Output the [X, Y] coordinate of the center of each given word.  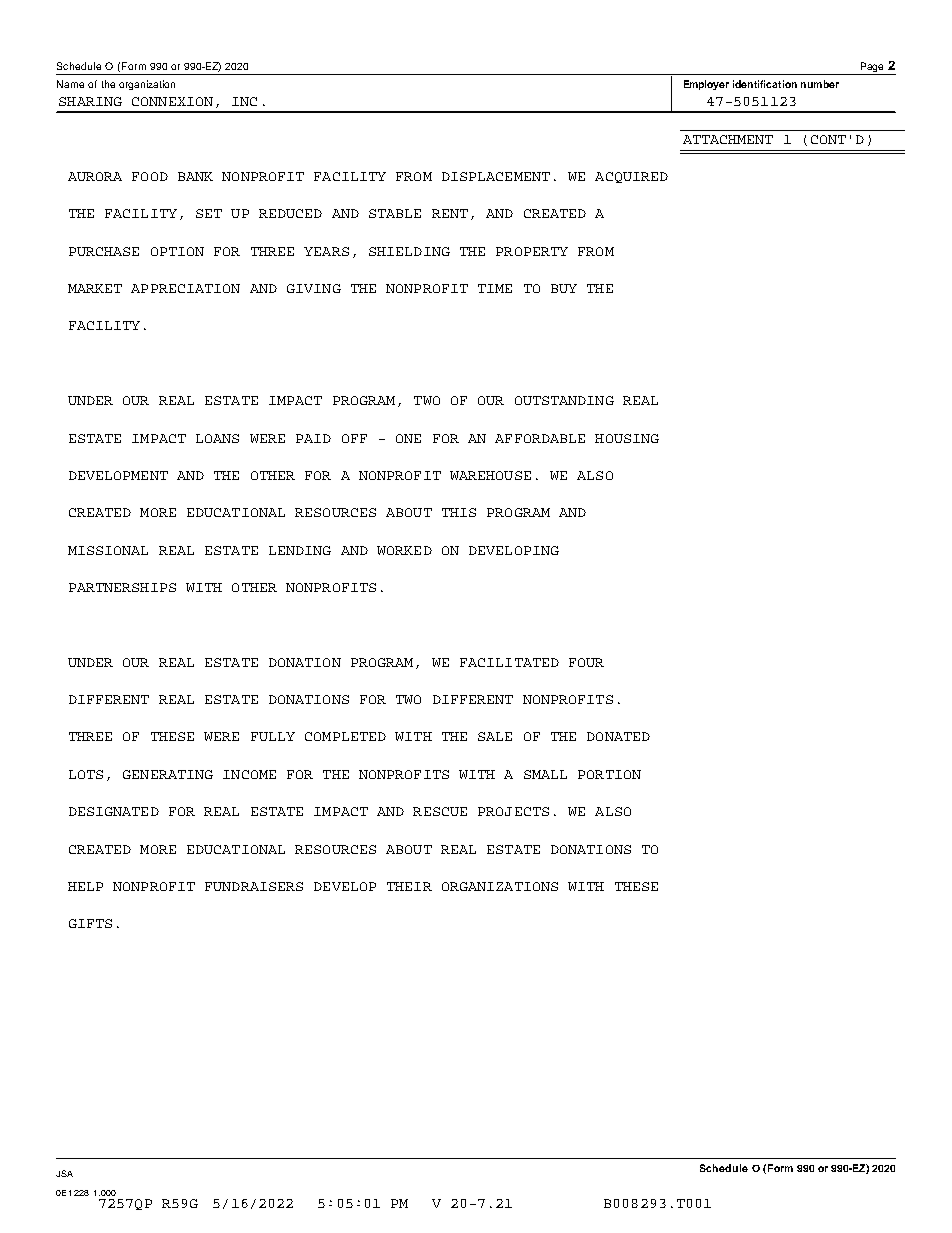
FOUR [586, 662]
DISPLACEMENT [496, 176]
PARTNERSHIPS [122, 587]
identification [765, 84]
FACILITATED [509, 662]
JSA [64, 1173]
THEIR [409, 886]
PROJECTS [513, 811]
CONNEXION [172, 101]
